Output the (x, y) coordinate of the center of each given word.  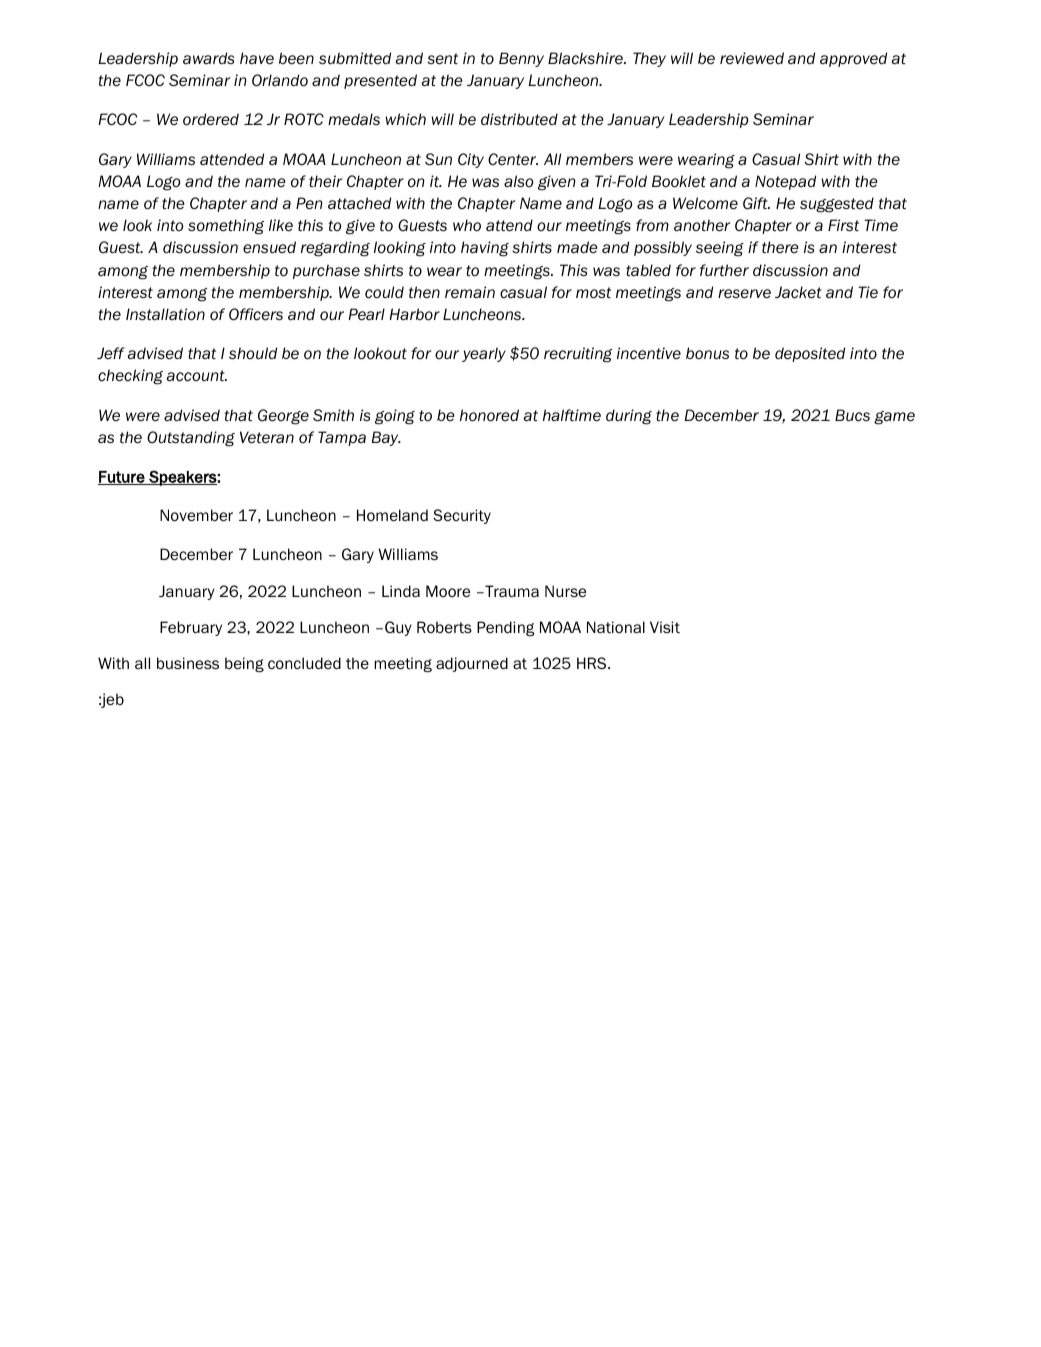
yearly (484, 354)
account (196, 376)
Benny (521, 59)
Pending (505, 628)
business (188, 663)
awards (208, 58)
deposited (810, 354)
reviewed (752, 58)
